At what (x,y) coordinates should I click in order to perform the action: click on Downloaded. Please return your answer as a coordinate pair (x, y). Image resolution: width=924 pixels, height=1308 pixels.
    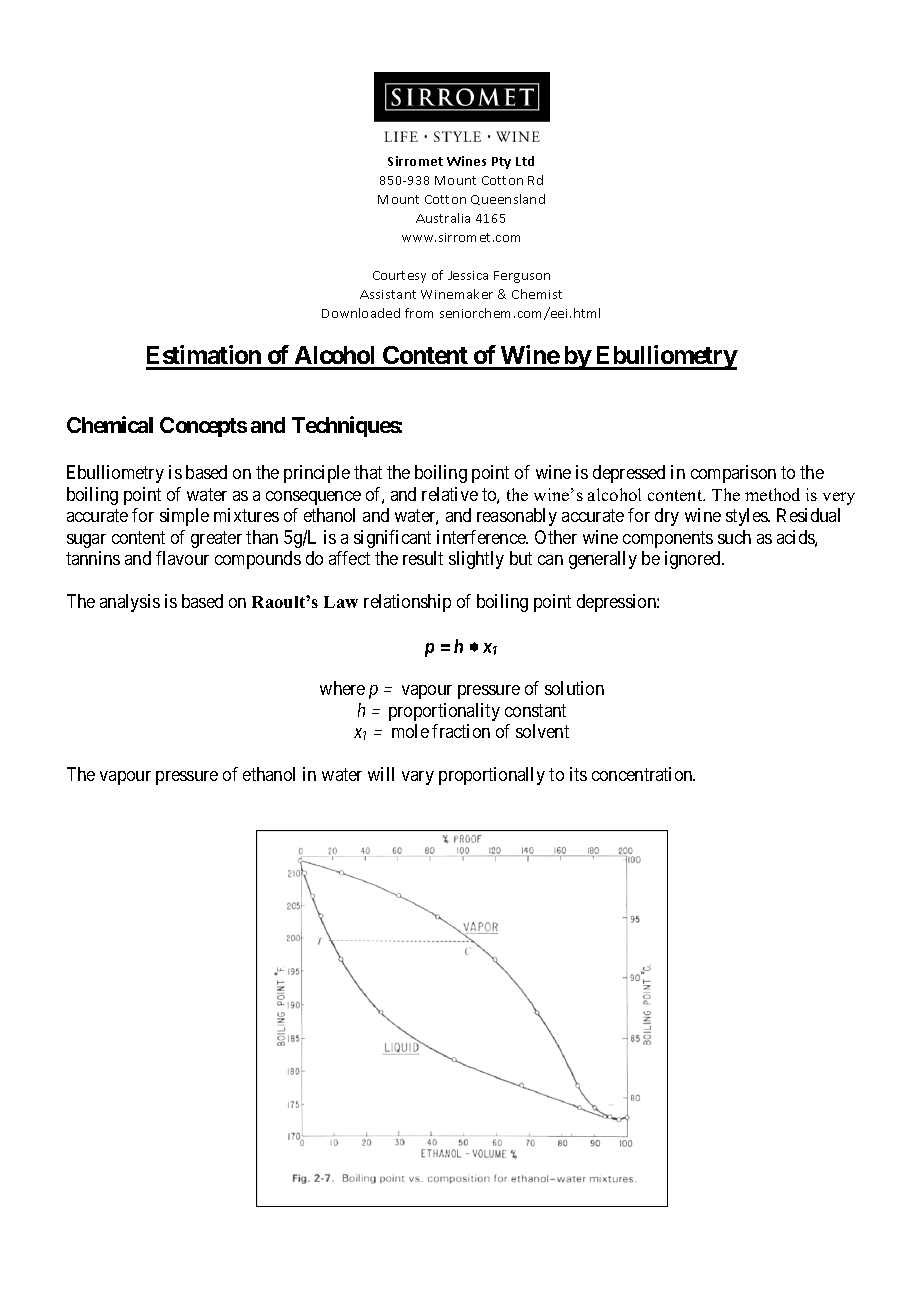
    Looking at the image, I should click on (361, 313).
